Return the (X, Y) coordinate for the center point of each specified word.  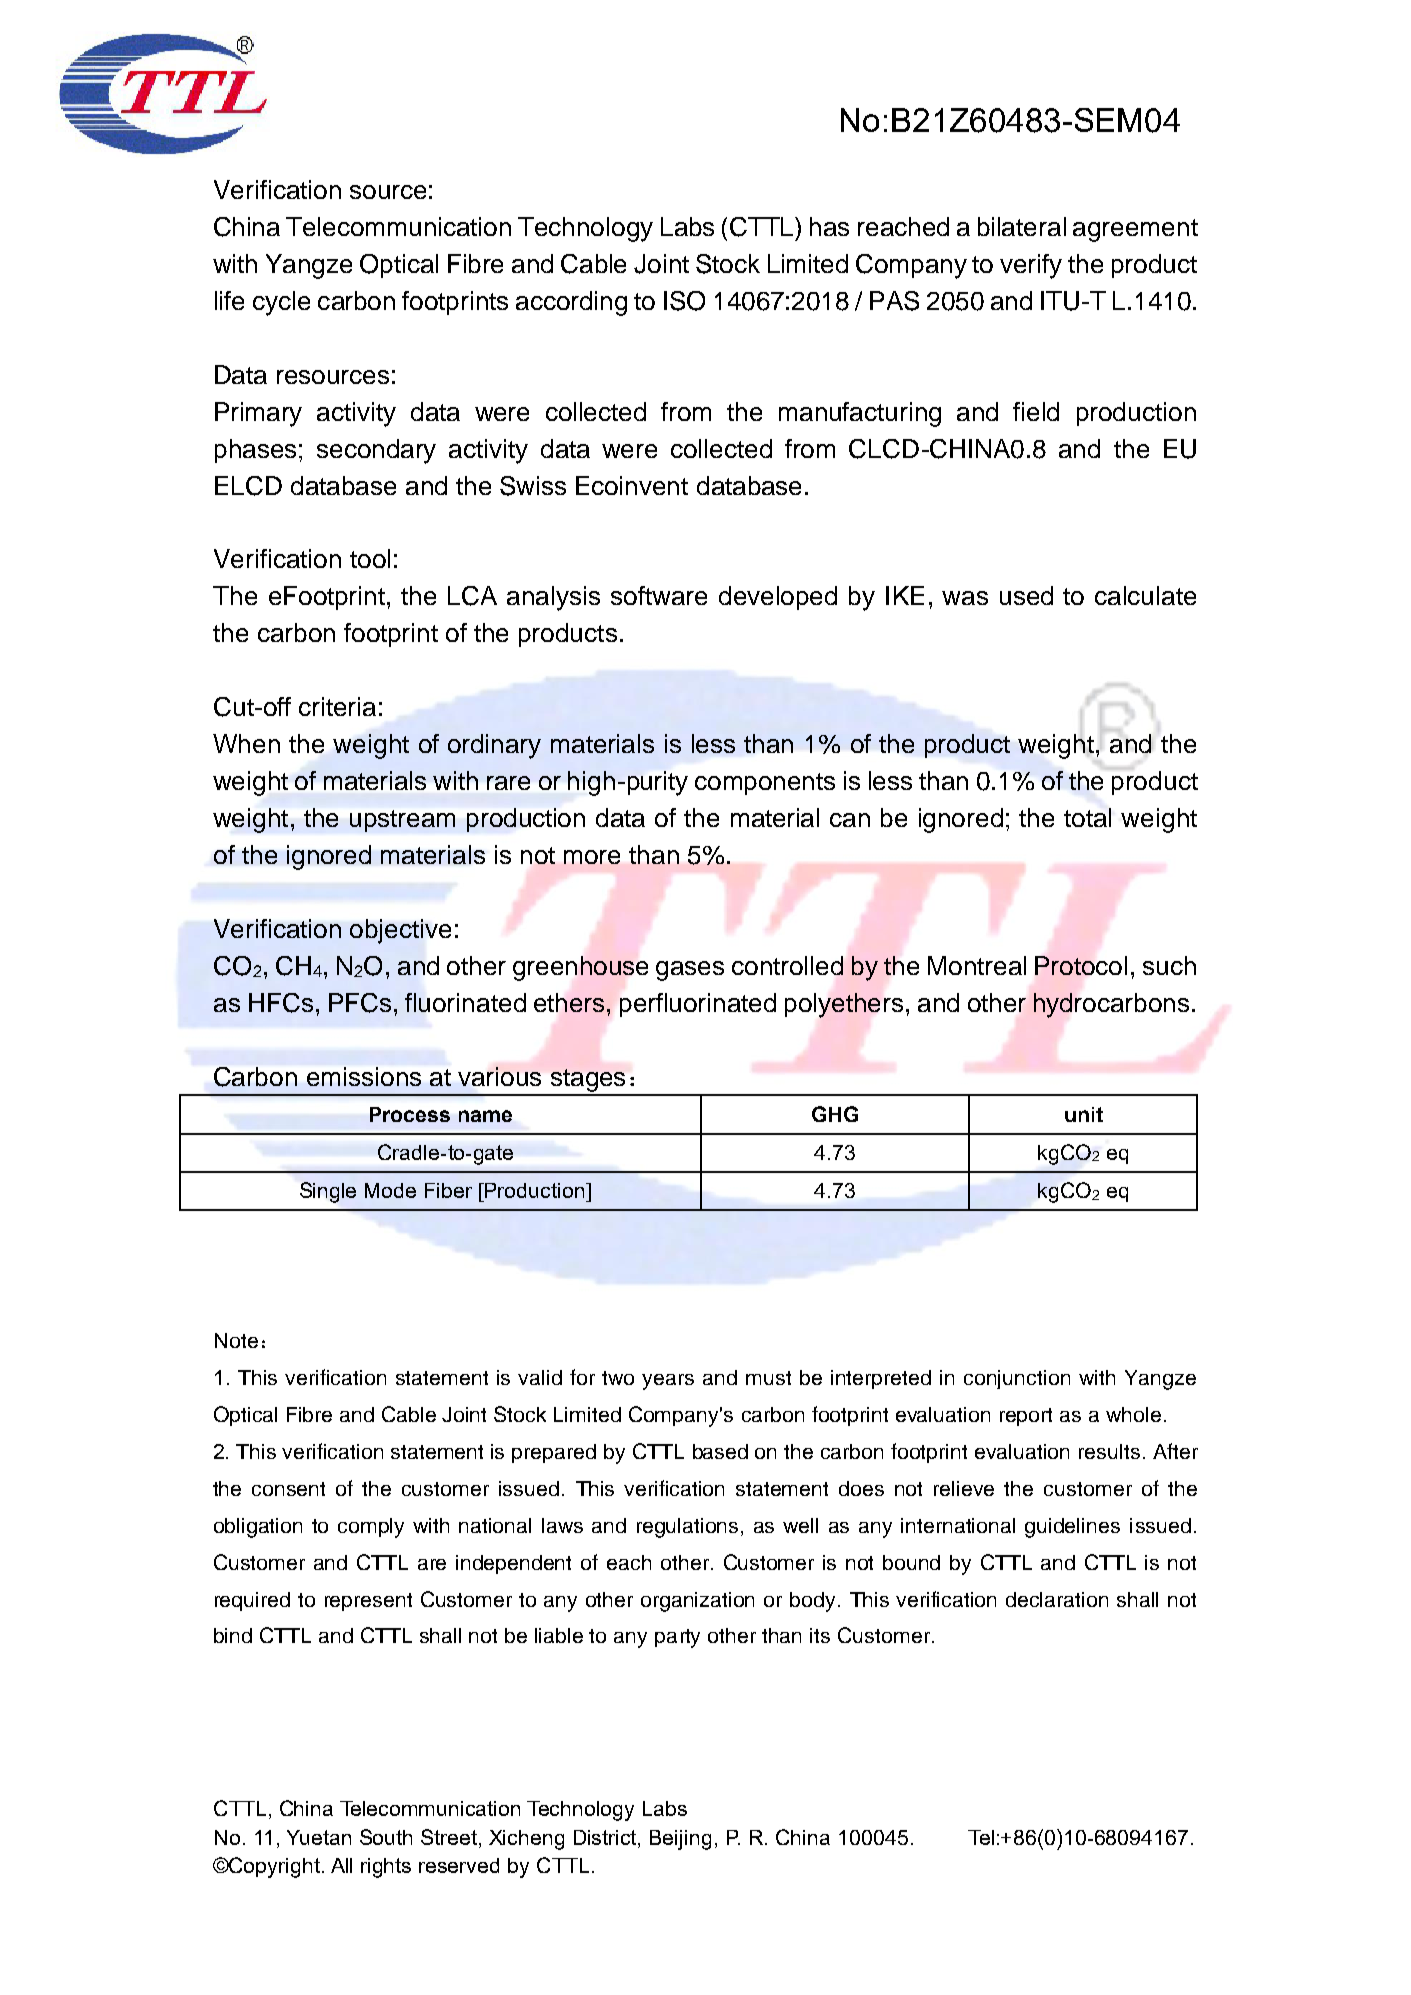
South (386, 1837)
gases (690, 971)
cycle (281, 303)
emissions (364, 1076)
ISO (684, 301)
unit (1084, 1114)
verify (1031, 266)
